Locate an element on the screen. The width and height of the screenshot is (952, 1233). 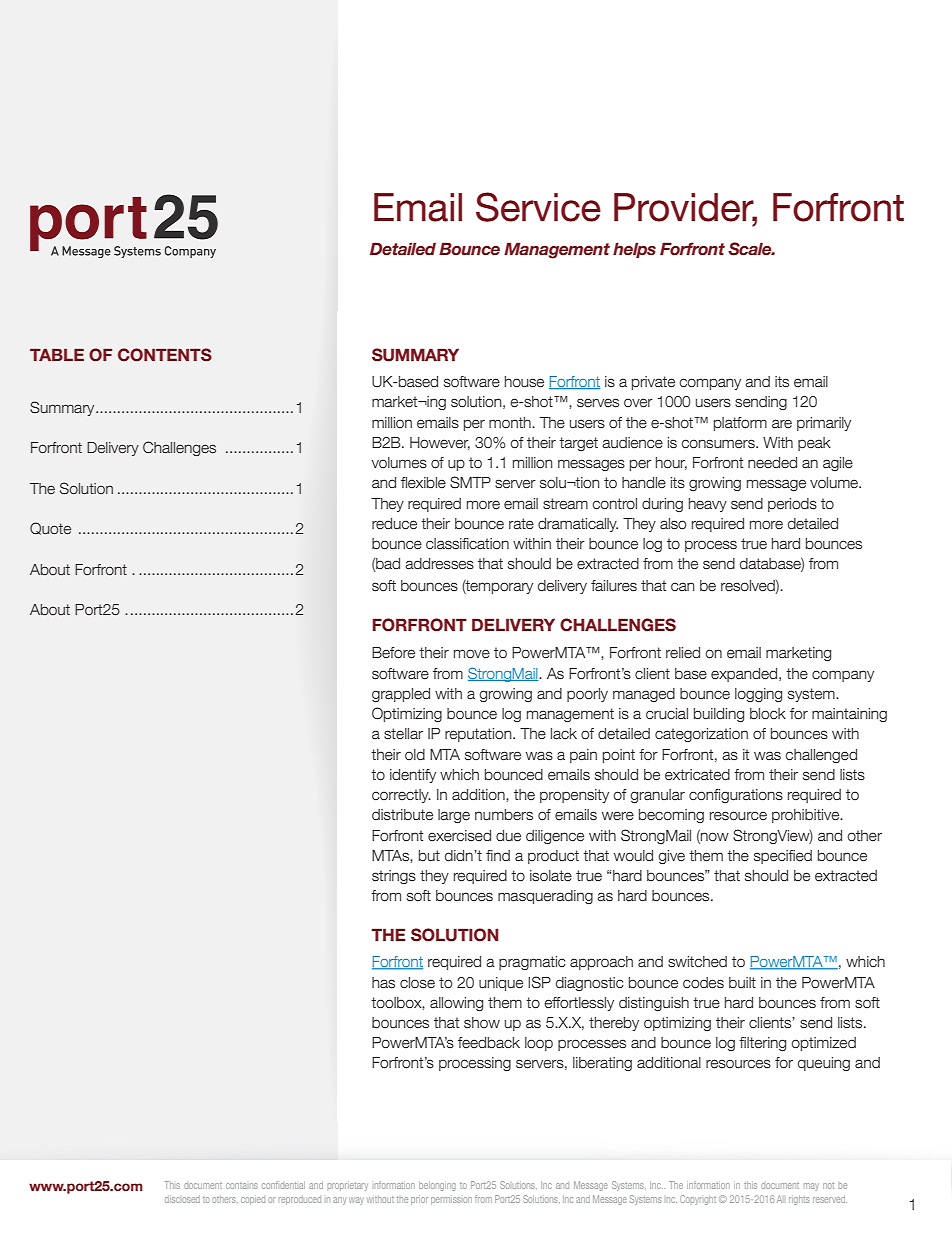
belonging is located at coordinates (437, 1186).
